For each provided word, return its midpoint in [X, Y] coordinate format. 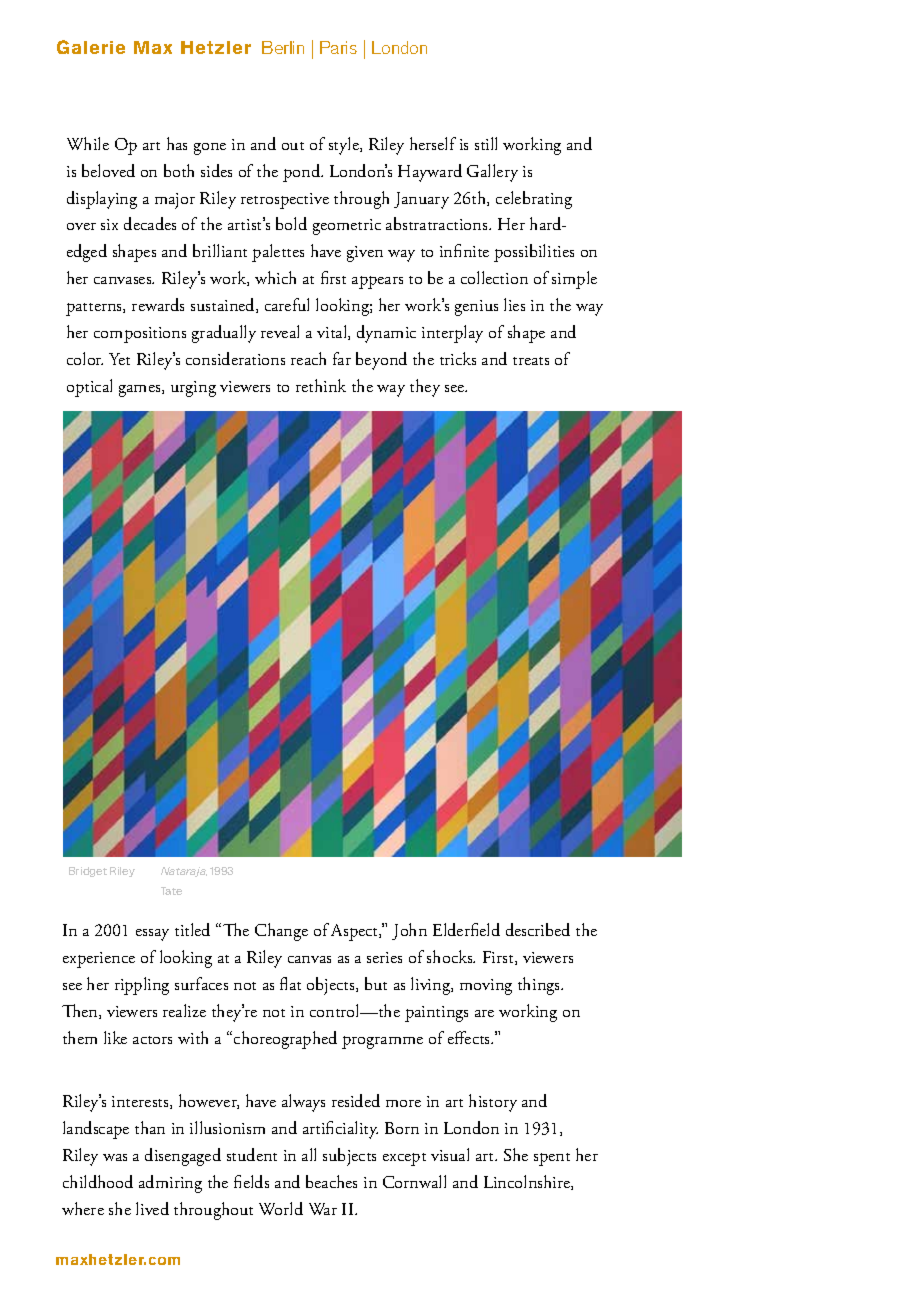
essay [152, 935]
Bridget [88, 872]
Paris [338, 47]
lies [514, 304]
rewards [158, 304]
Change [281, 932]
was [115, 1157]
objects [332, 986]
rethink [321, 385]
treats [531, 361]
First [499, 958]
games [141, 391]
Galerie [91, 47]
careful [287, 304]
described [538, 929]
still [486, 143]
